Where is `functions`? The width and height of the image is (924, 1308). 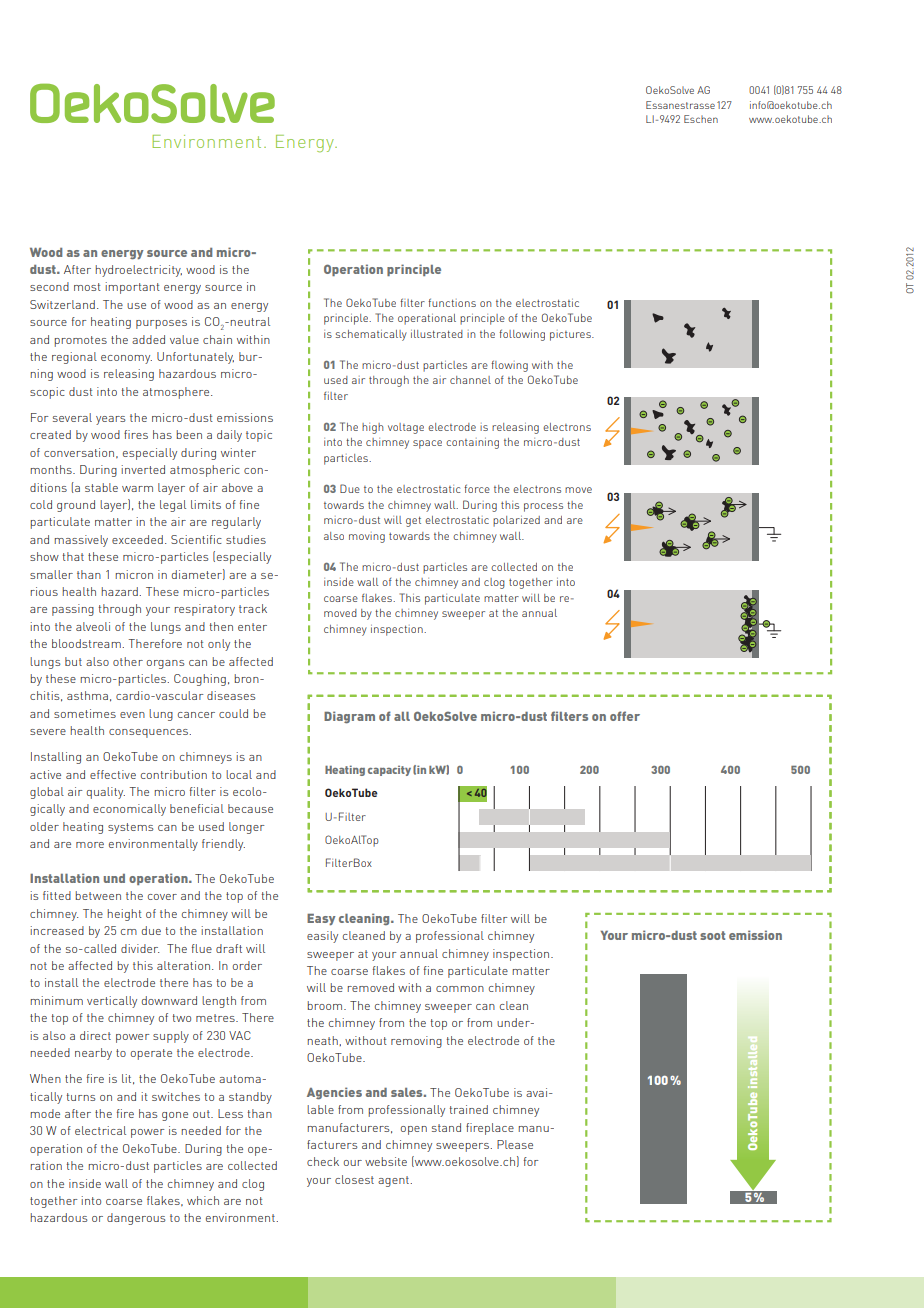 functions is located at coordinates (452, 302).
